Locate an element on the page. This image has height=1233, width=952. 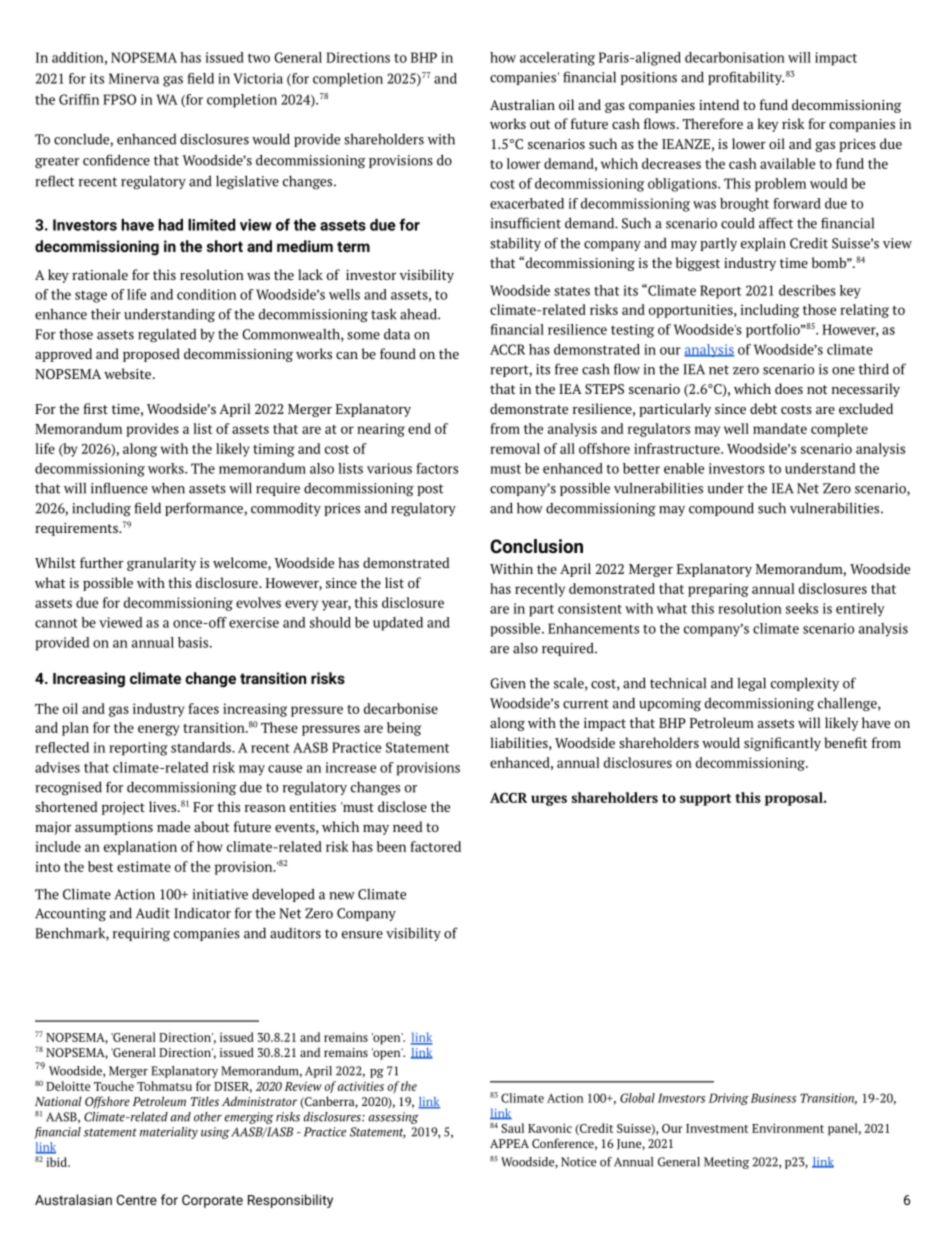
Centre is located at coordinates (137, 1200).
